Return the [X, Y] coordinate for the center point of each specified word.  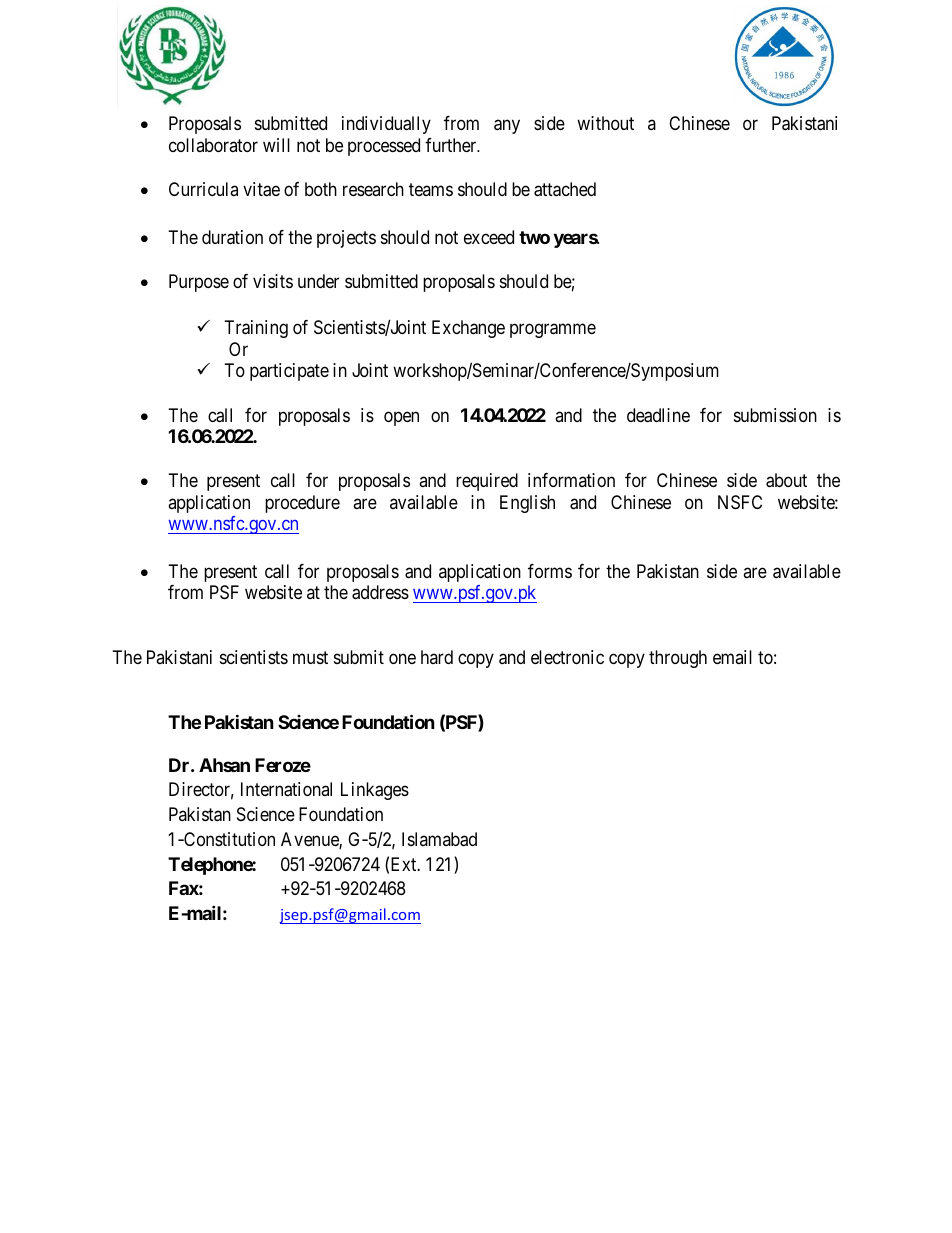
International [286, 789]
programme [553, 331]
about [786, 480]
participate [289, 372]
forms [550, 571]
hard [437, 657]
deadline [658, 415]
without [605, 123]
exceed [489, 237]
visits [273, 281]
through [678, 659]
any [507, 126]
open [401, 418]
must [310, 657]
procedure [302, 504]
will [276, 145]
